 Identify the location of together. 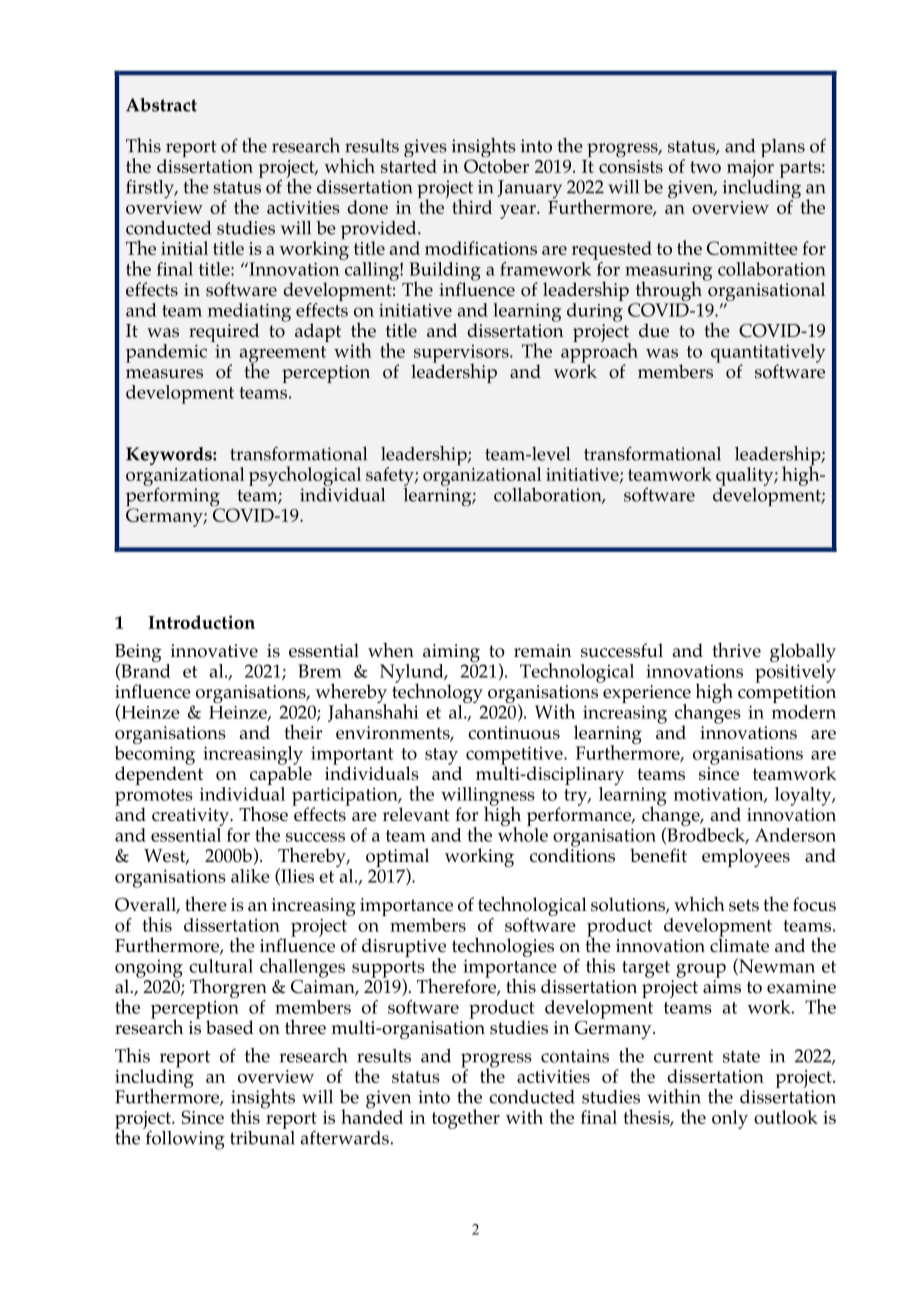
(466, 1119).
